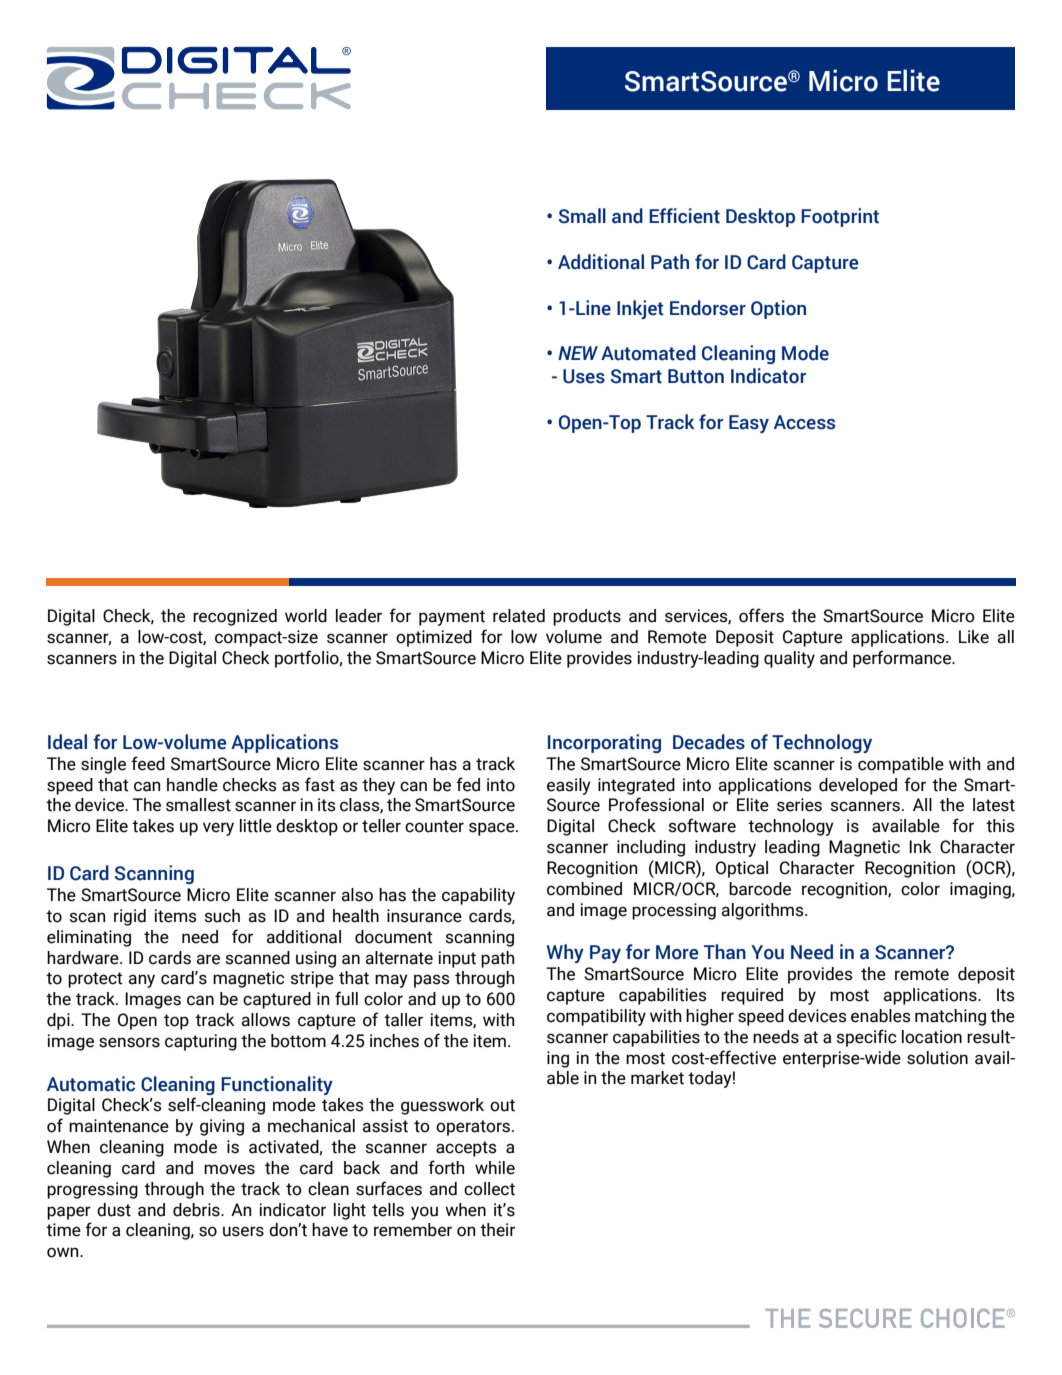  I want to click on their, so click(497, 1230).
